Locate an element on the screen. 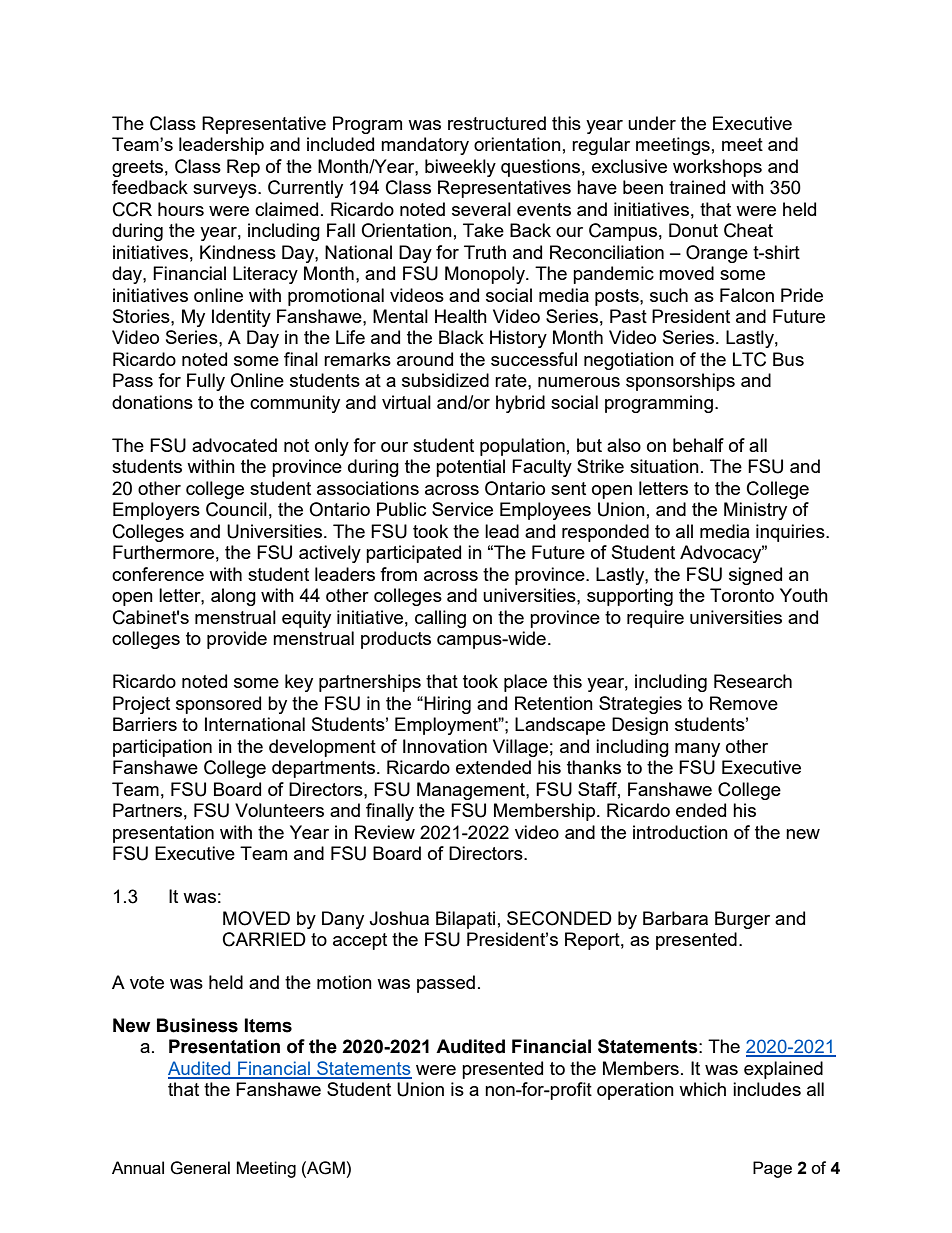 This screenshot has height=1233, width=952. calling is located at coordinates (440, 619).
